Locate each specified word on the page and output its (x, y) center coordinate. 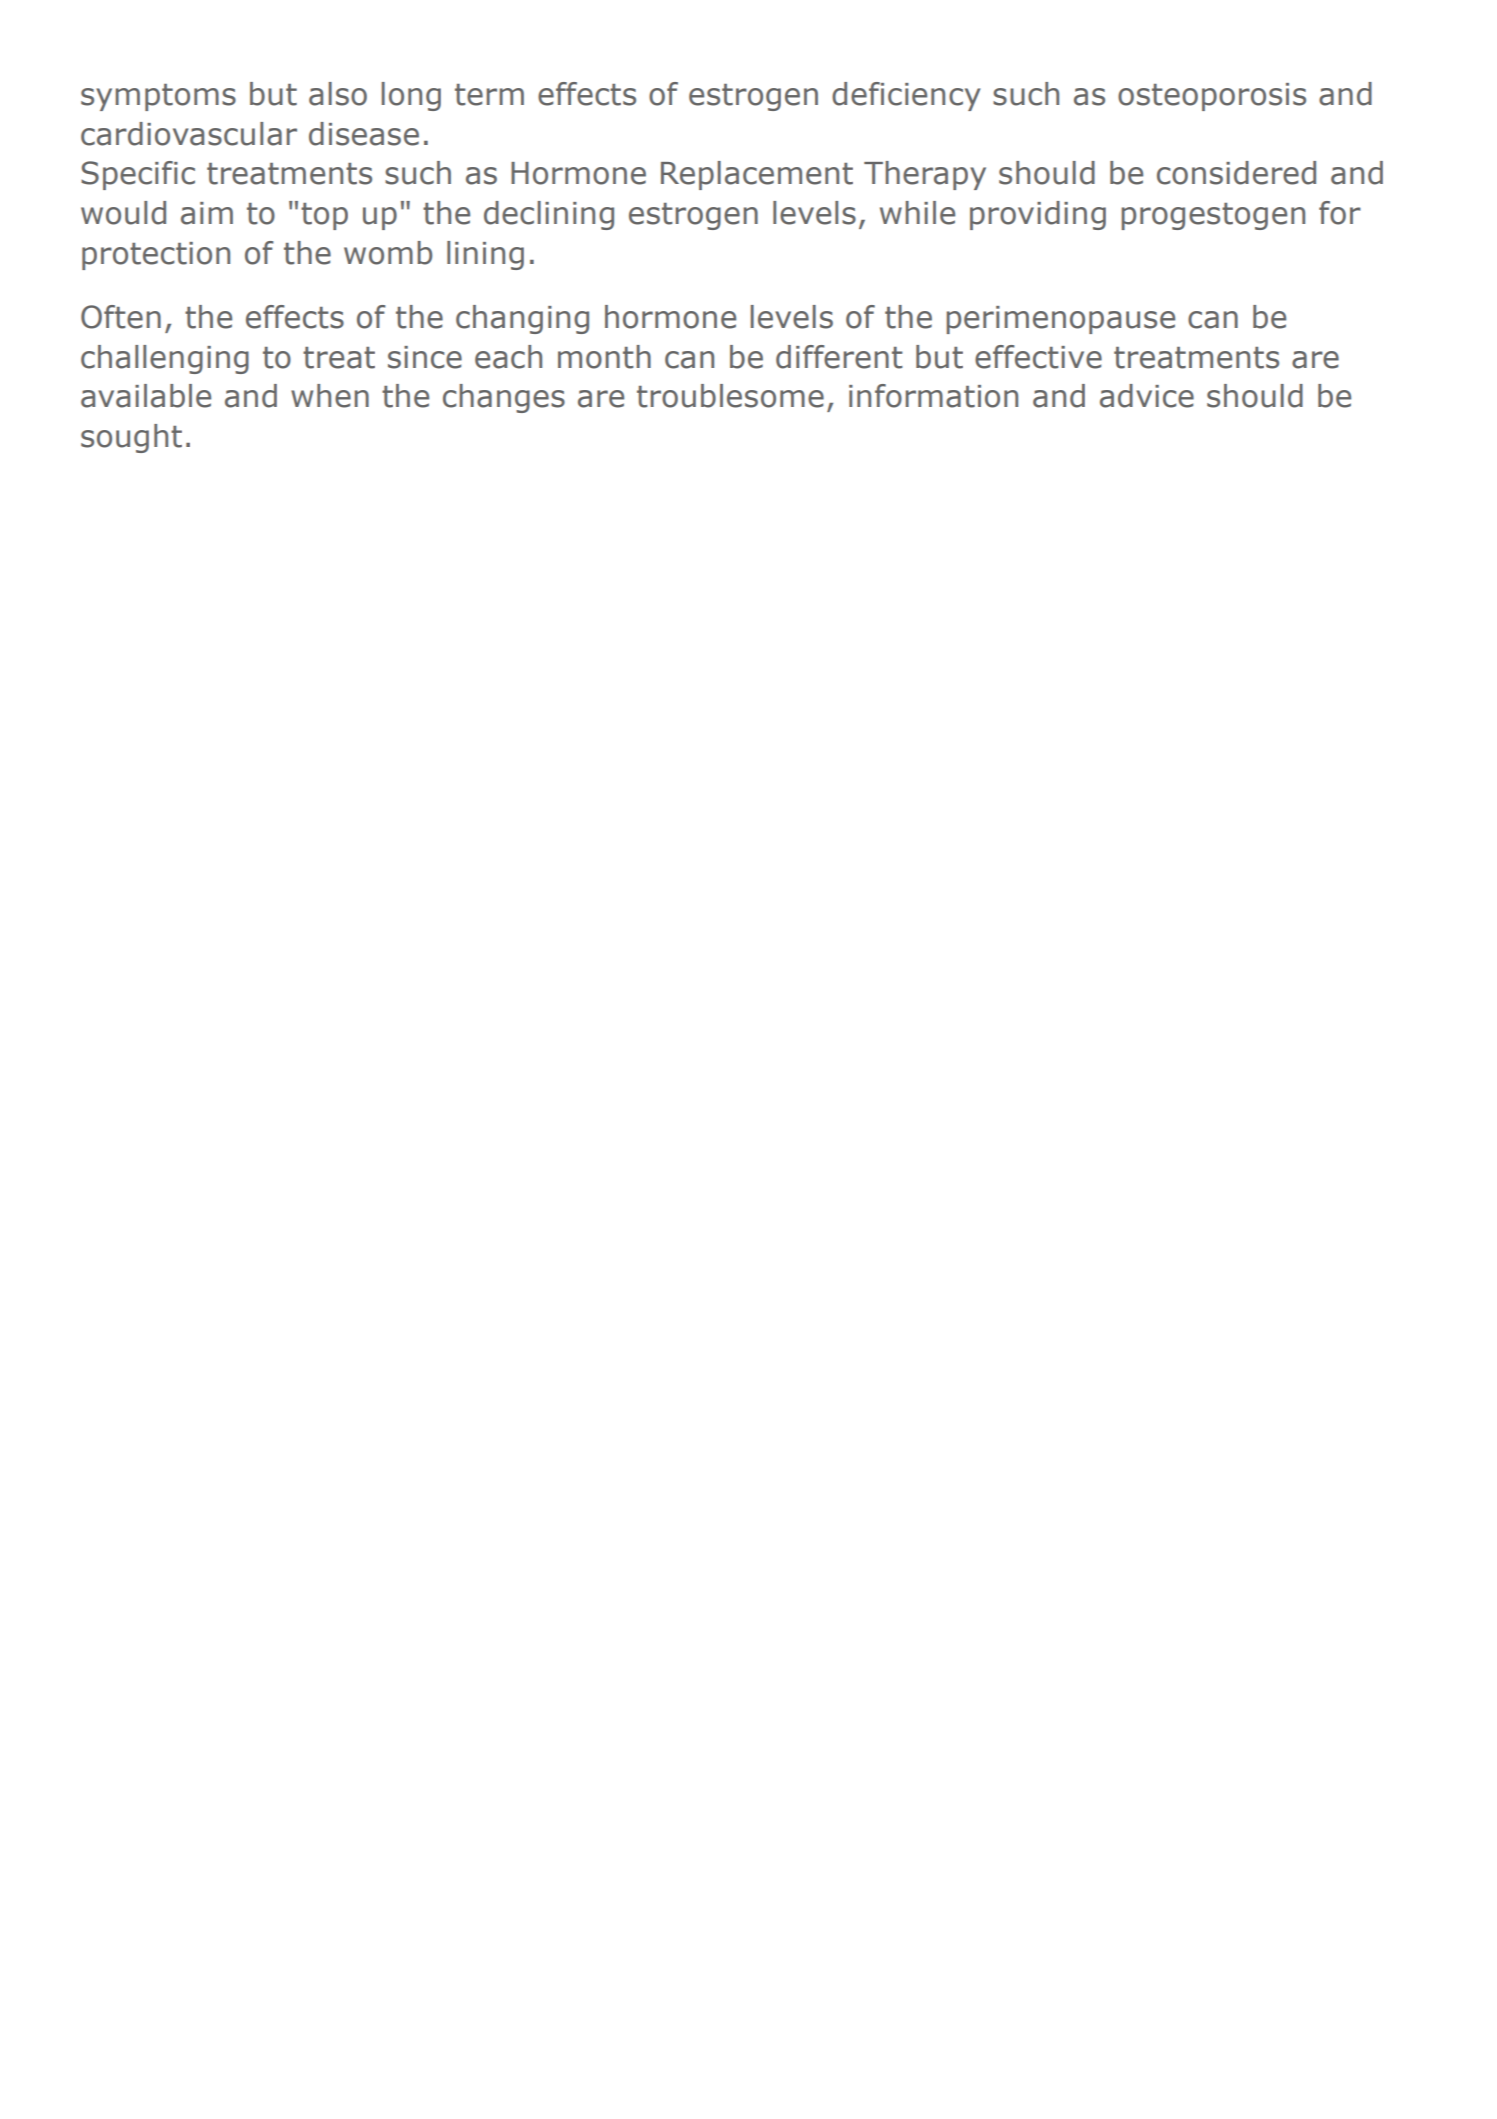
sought (131, 438)
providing (1038, 215)
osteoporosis (1212, 97)
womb (388, 253)
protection (156, 256)
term (489, 95)
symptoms (158, 97)
